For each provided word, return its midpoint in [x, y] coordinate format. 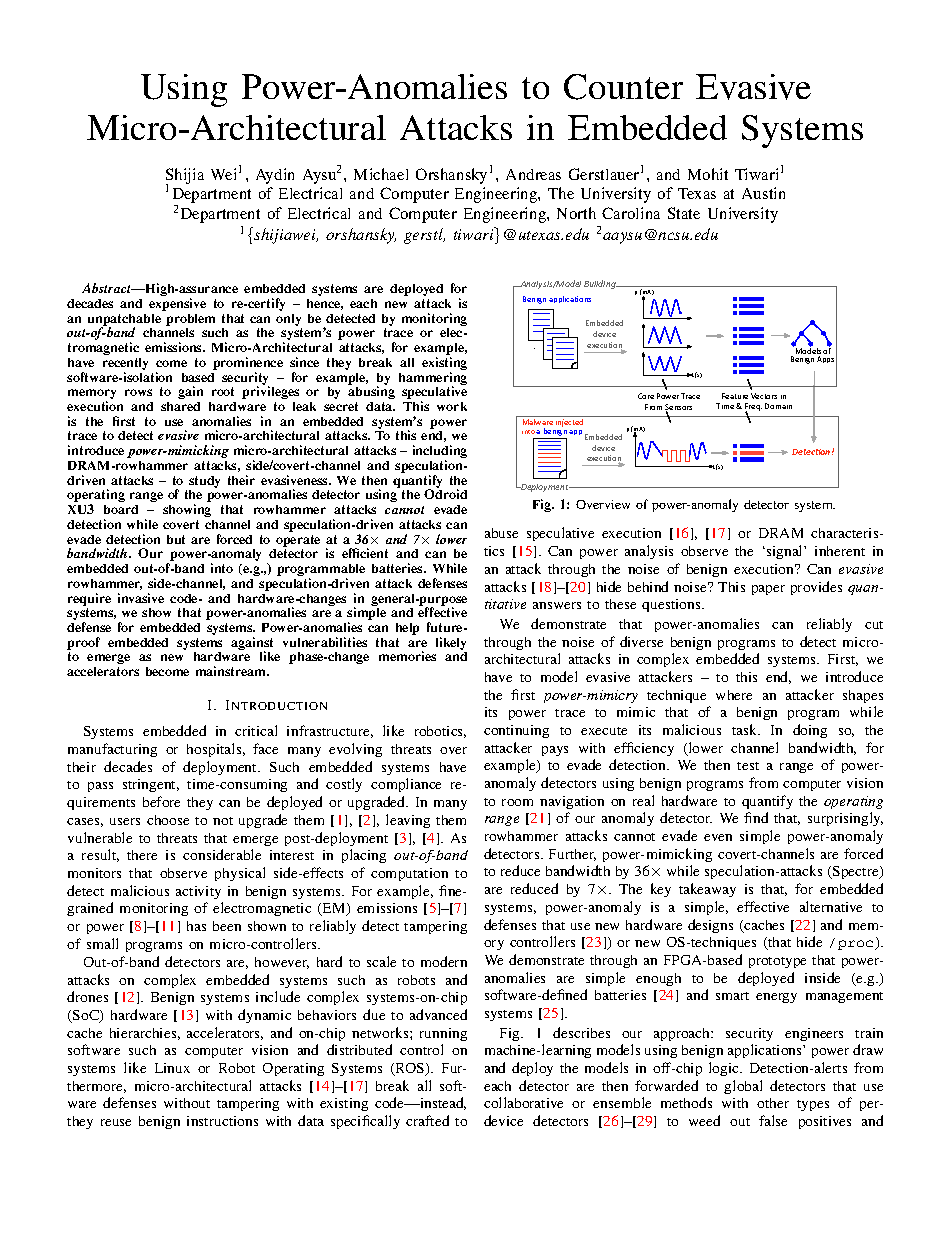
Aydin [275, 176]
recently [125, 365]
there [142, 855]
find [756, 817]
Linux [172, 1068]
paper [768, 590]
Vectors [764, 396]
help [407, 629]
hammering [433, 379]
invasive [141, 598]
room [517, 802]
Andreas [533, 174]
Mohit [708, 174]
